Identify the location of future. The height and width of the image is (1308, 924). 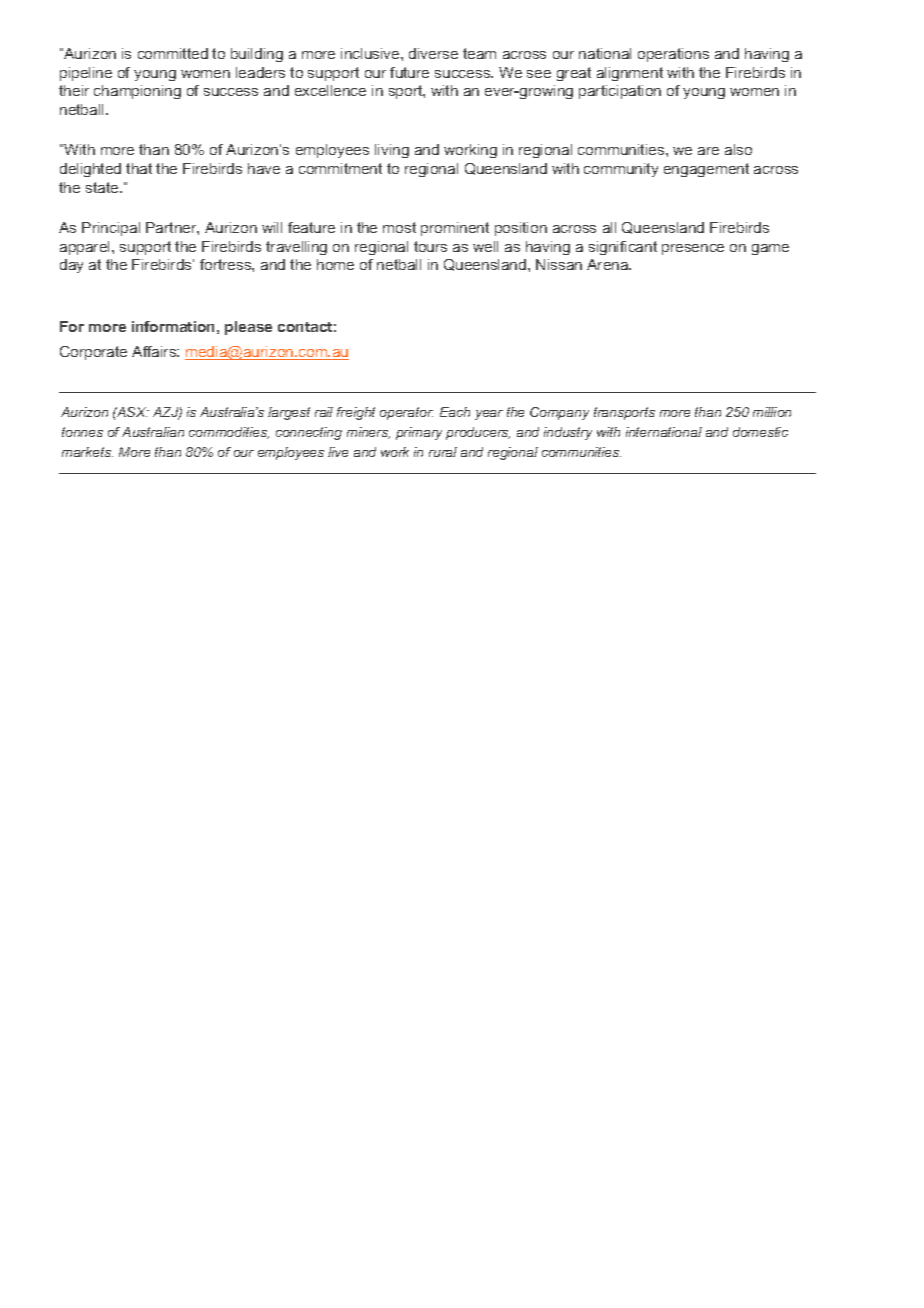
(409, 72).
